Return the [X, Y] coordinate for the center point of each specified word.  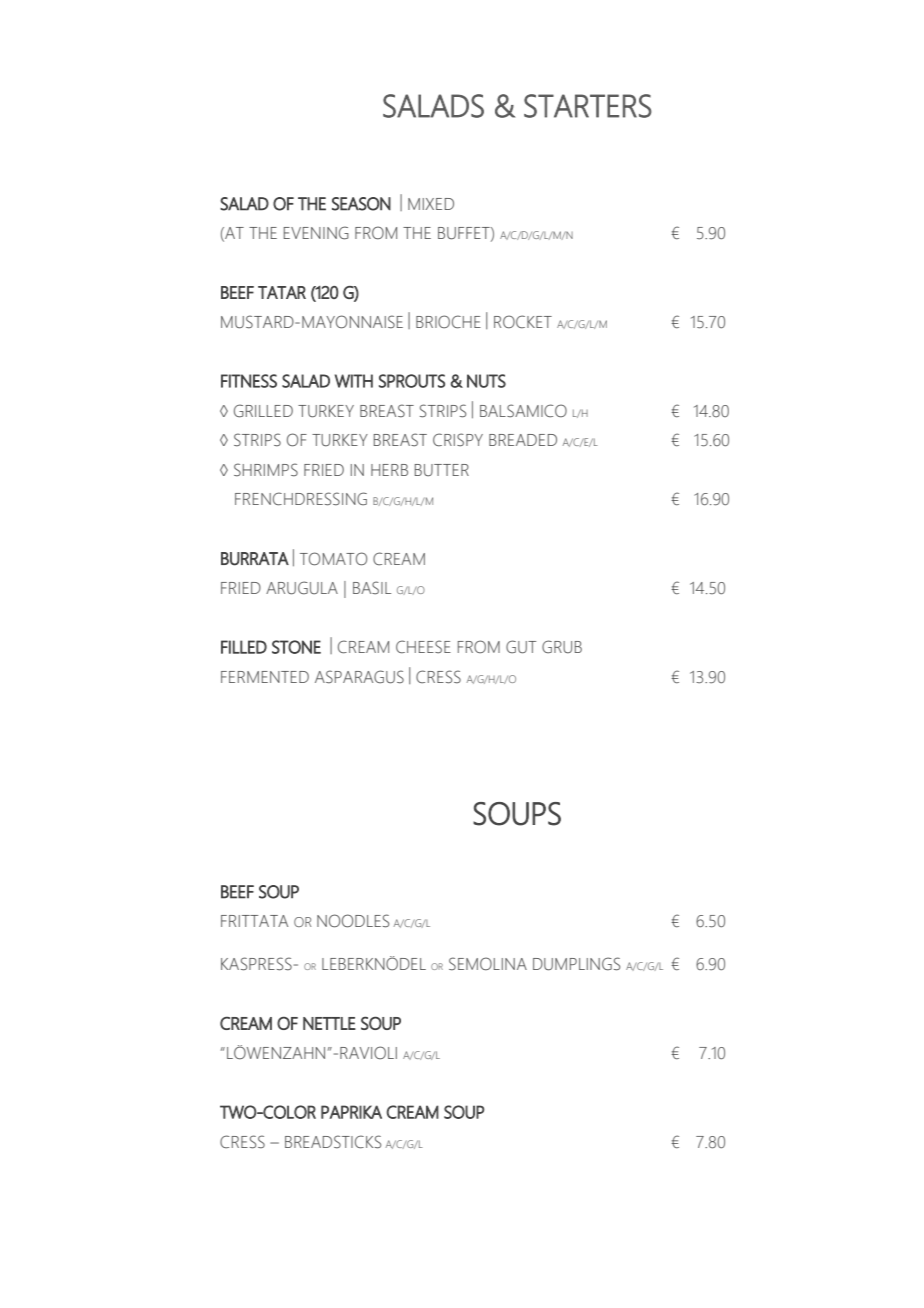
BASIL [372, 588]
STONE [296, 647]
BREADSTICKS [333, 1142]
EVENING [316, 233]
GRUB [562, 647]
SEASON [361, 204]
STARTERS [588, 106]
